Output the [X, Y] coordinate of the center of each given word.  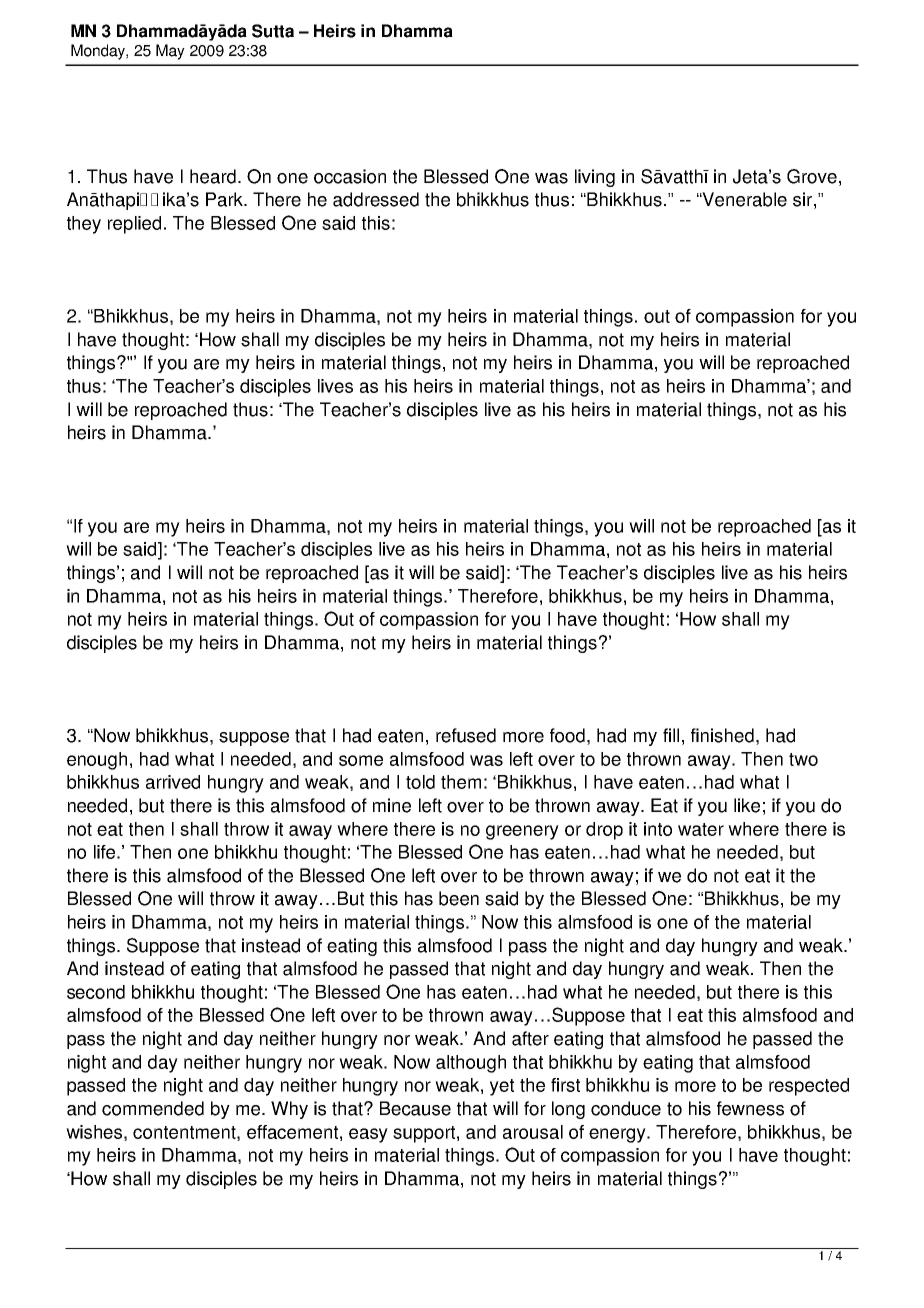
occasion [350, 176]
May [170, 52]
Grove [812, 176]
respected [809, 1087]
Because [415, 1108]
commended [153, 1108]
